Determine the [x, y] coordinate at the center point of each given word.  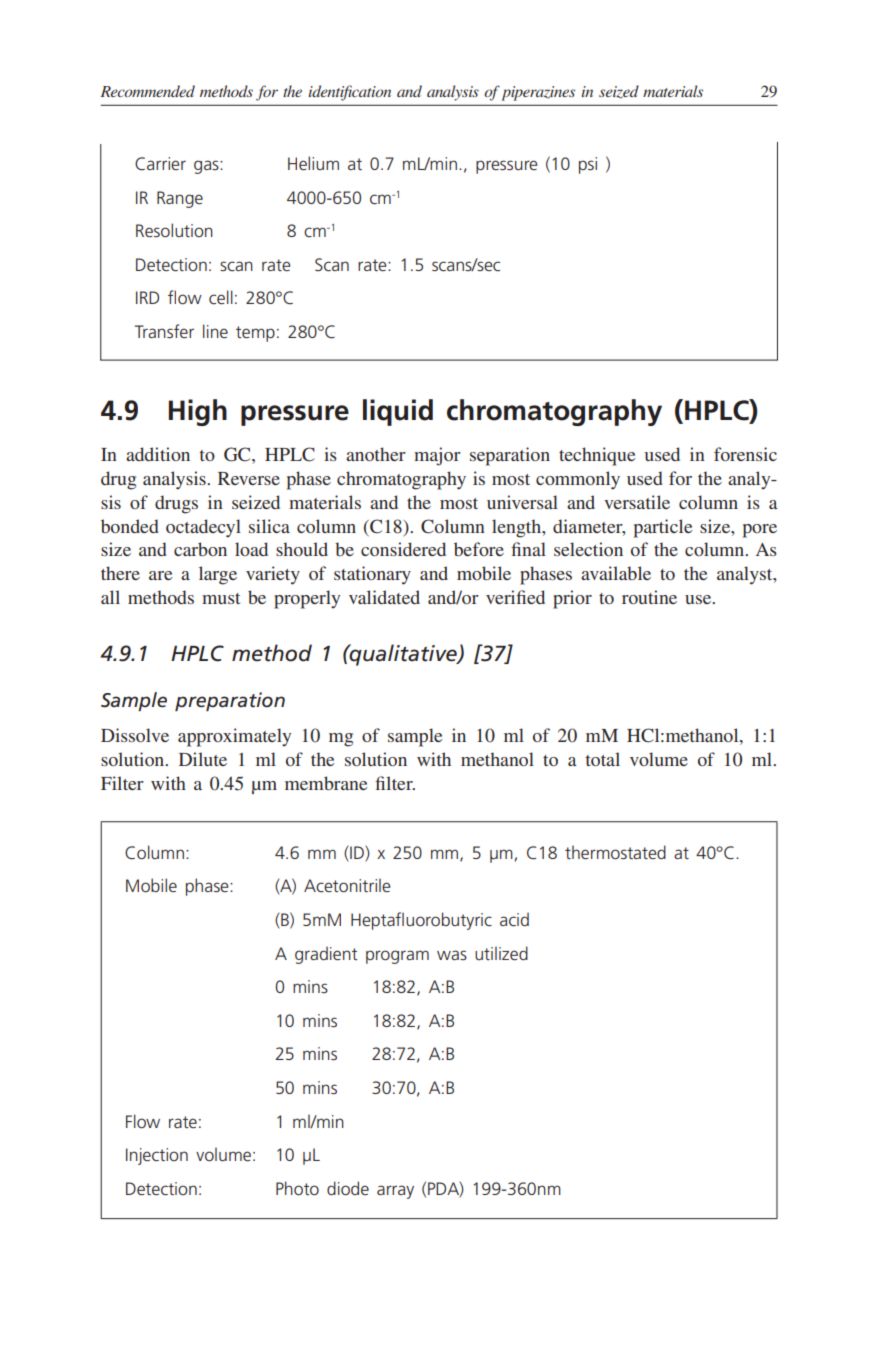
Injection [157, 1156]
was [452, 955]
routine [649, 597]
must [221, 598]
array [395, 1192]
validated [384, 597]
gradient [326, 955]
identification [349, 93]
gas [207, 167]
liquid [398, 412]
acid [514, 919]
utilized [501, 953]
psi [588, 165]
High [198, 412]
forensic [745, 454]
